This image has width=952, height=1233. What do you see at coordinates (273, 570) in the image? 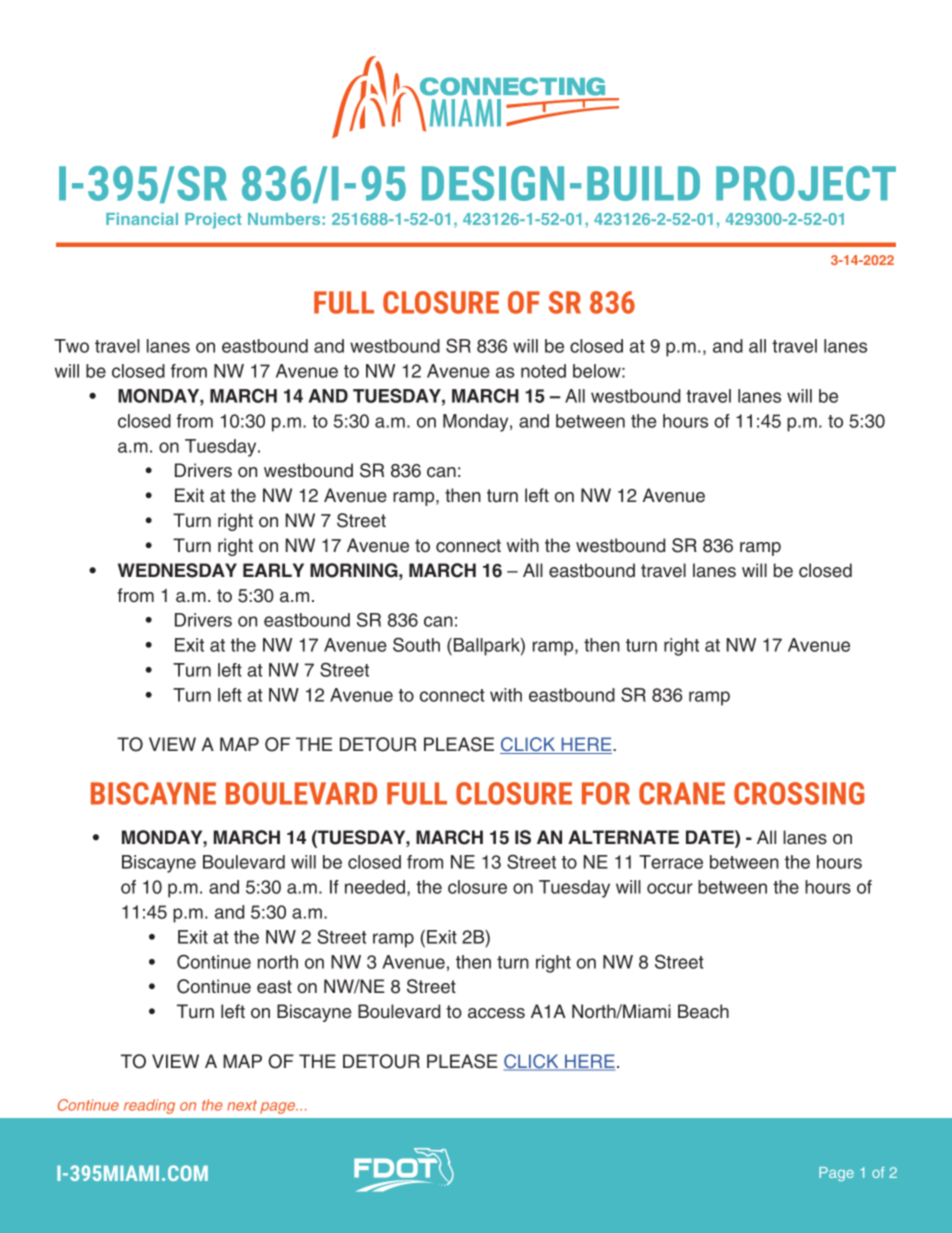
I see `EARLY` at bounding box center [273, 570].
